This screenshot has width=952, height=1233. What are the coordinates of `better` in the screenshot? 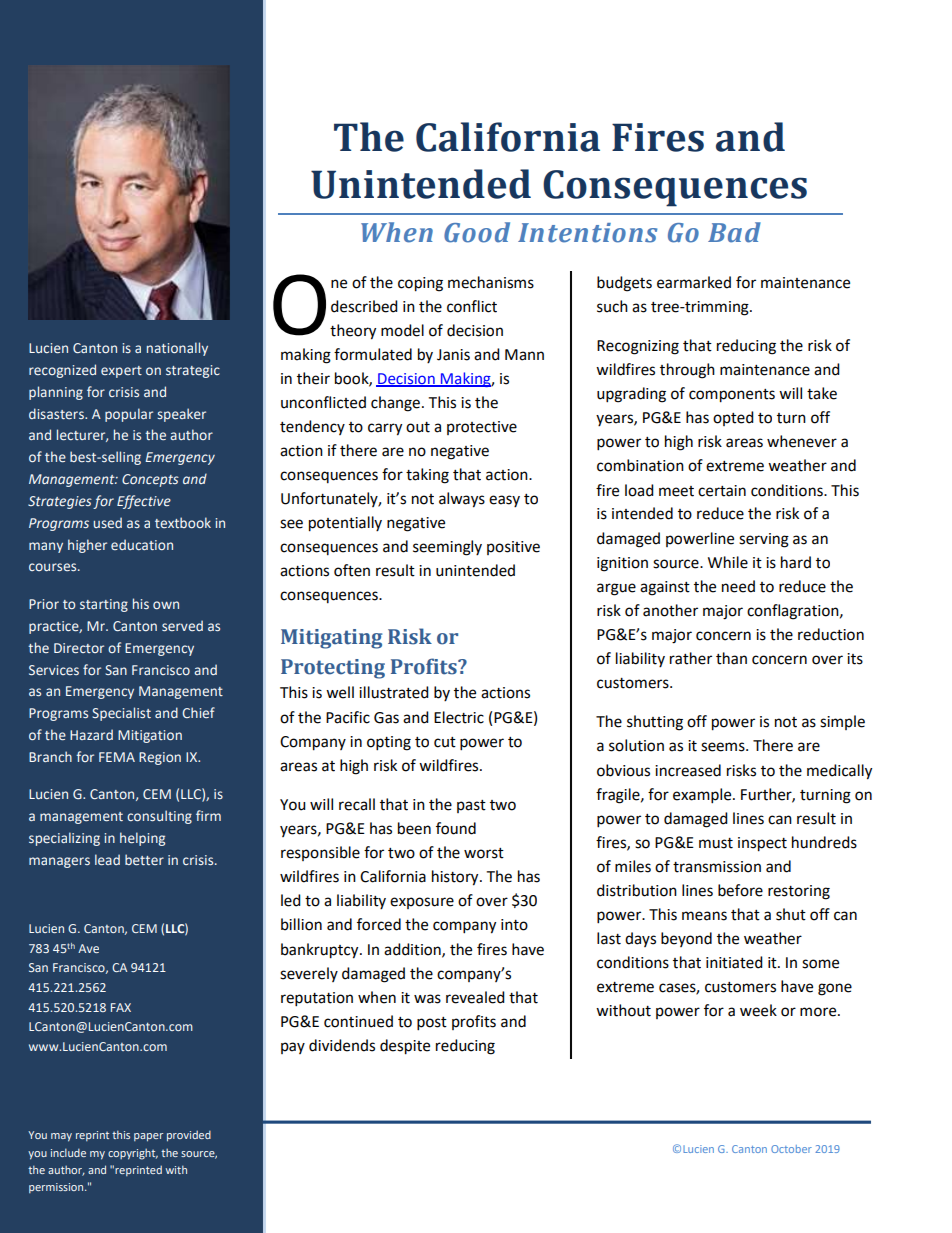 It's located at (144, 859).
